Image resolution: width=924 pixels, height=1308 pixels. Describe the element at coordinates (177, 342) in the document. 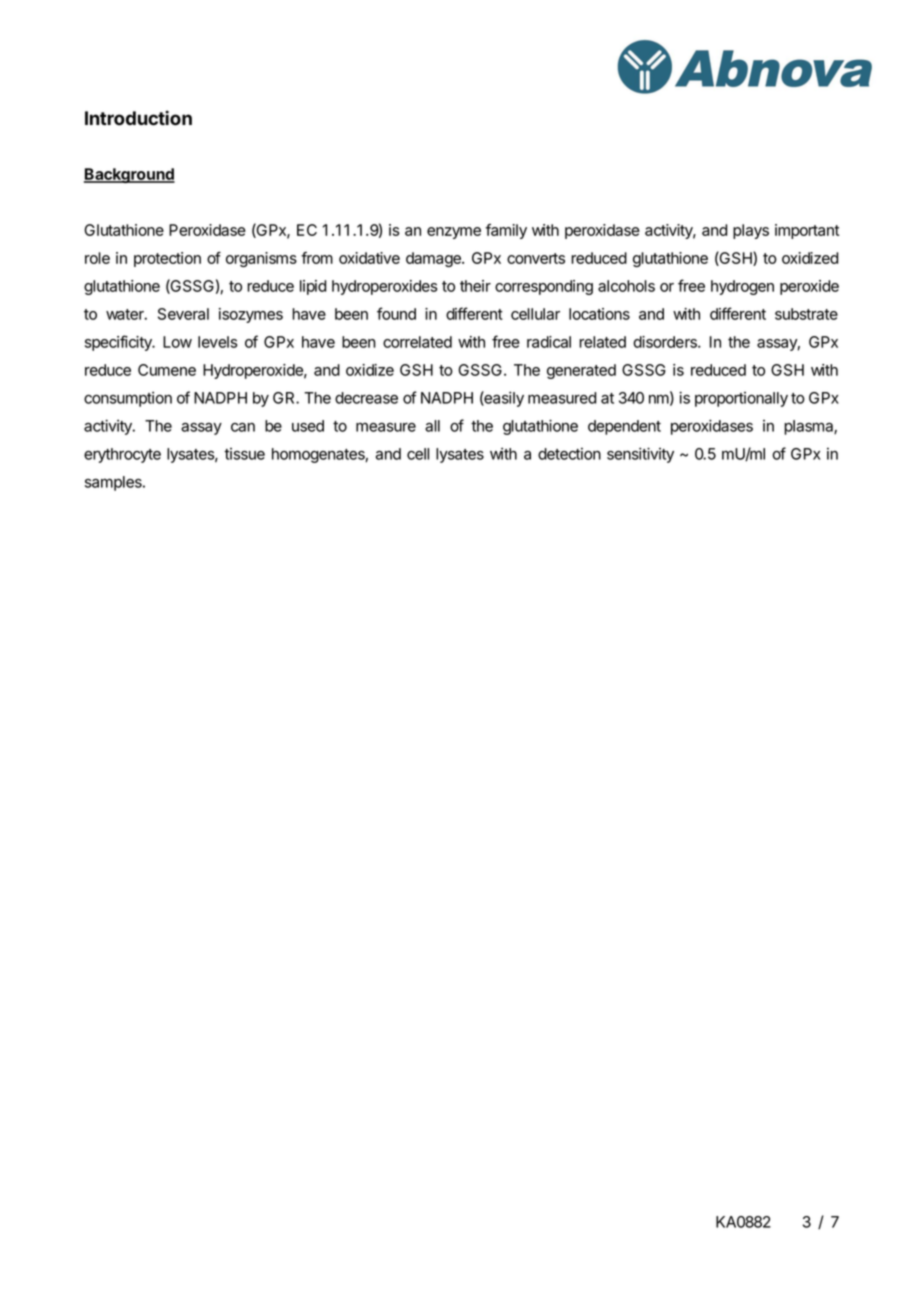

I see `Low` at that location.
